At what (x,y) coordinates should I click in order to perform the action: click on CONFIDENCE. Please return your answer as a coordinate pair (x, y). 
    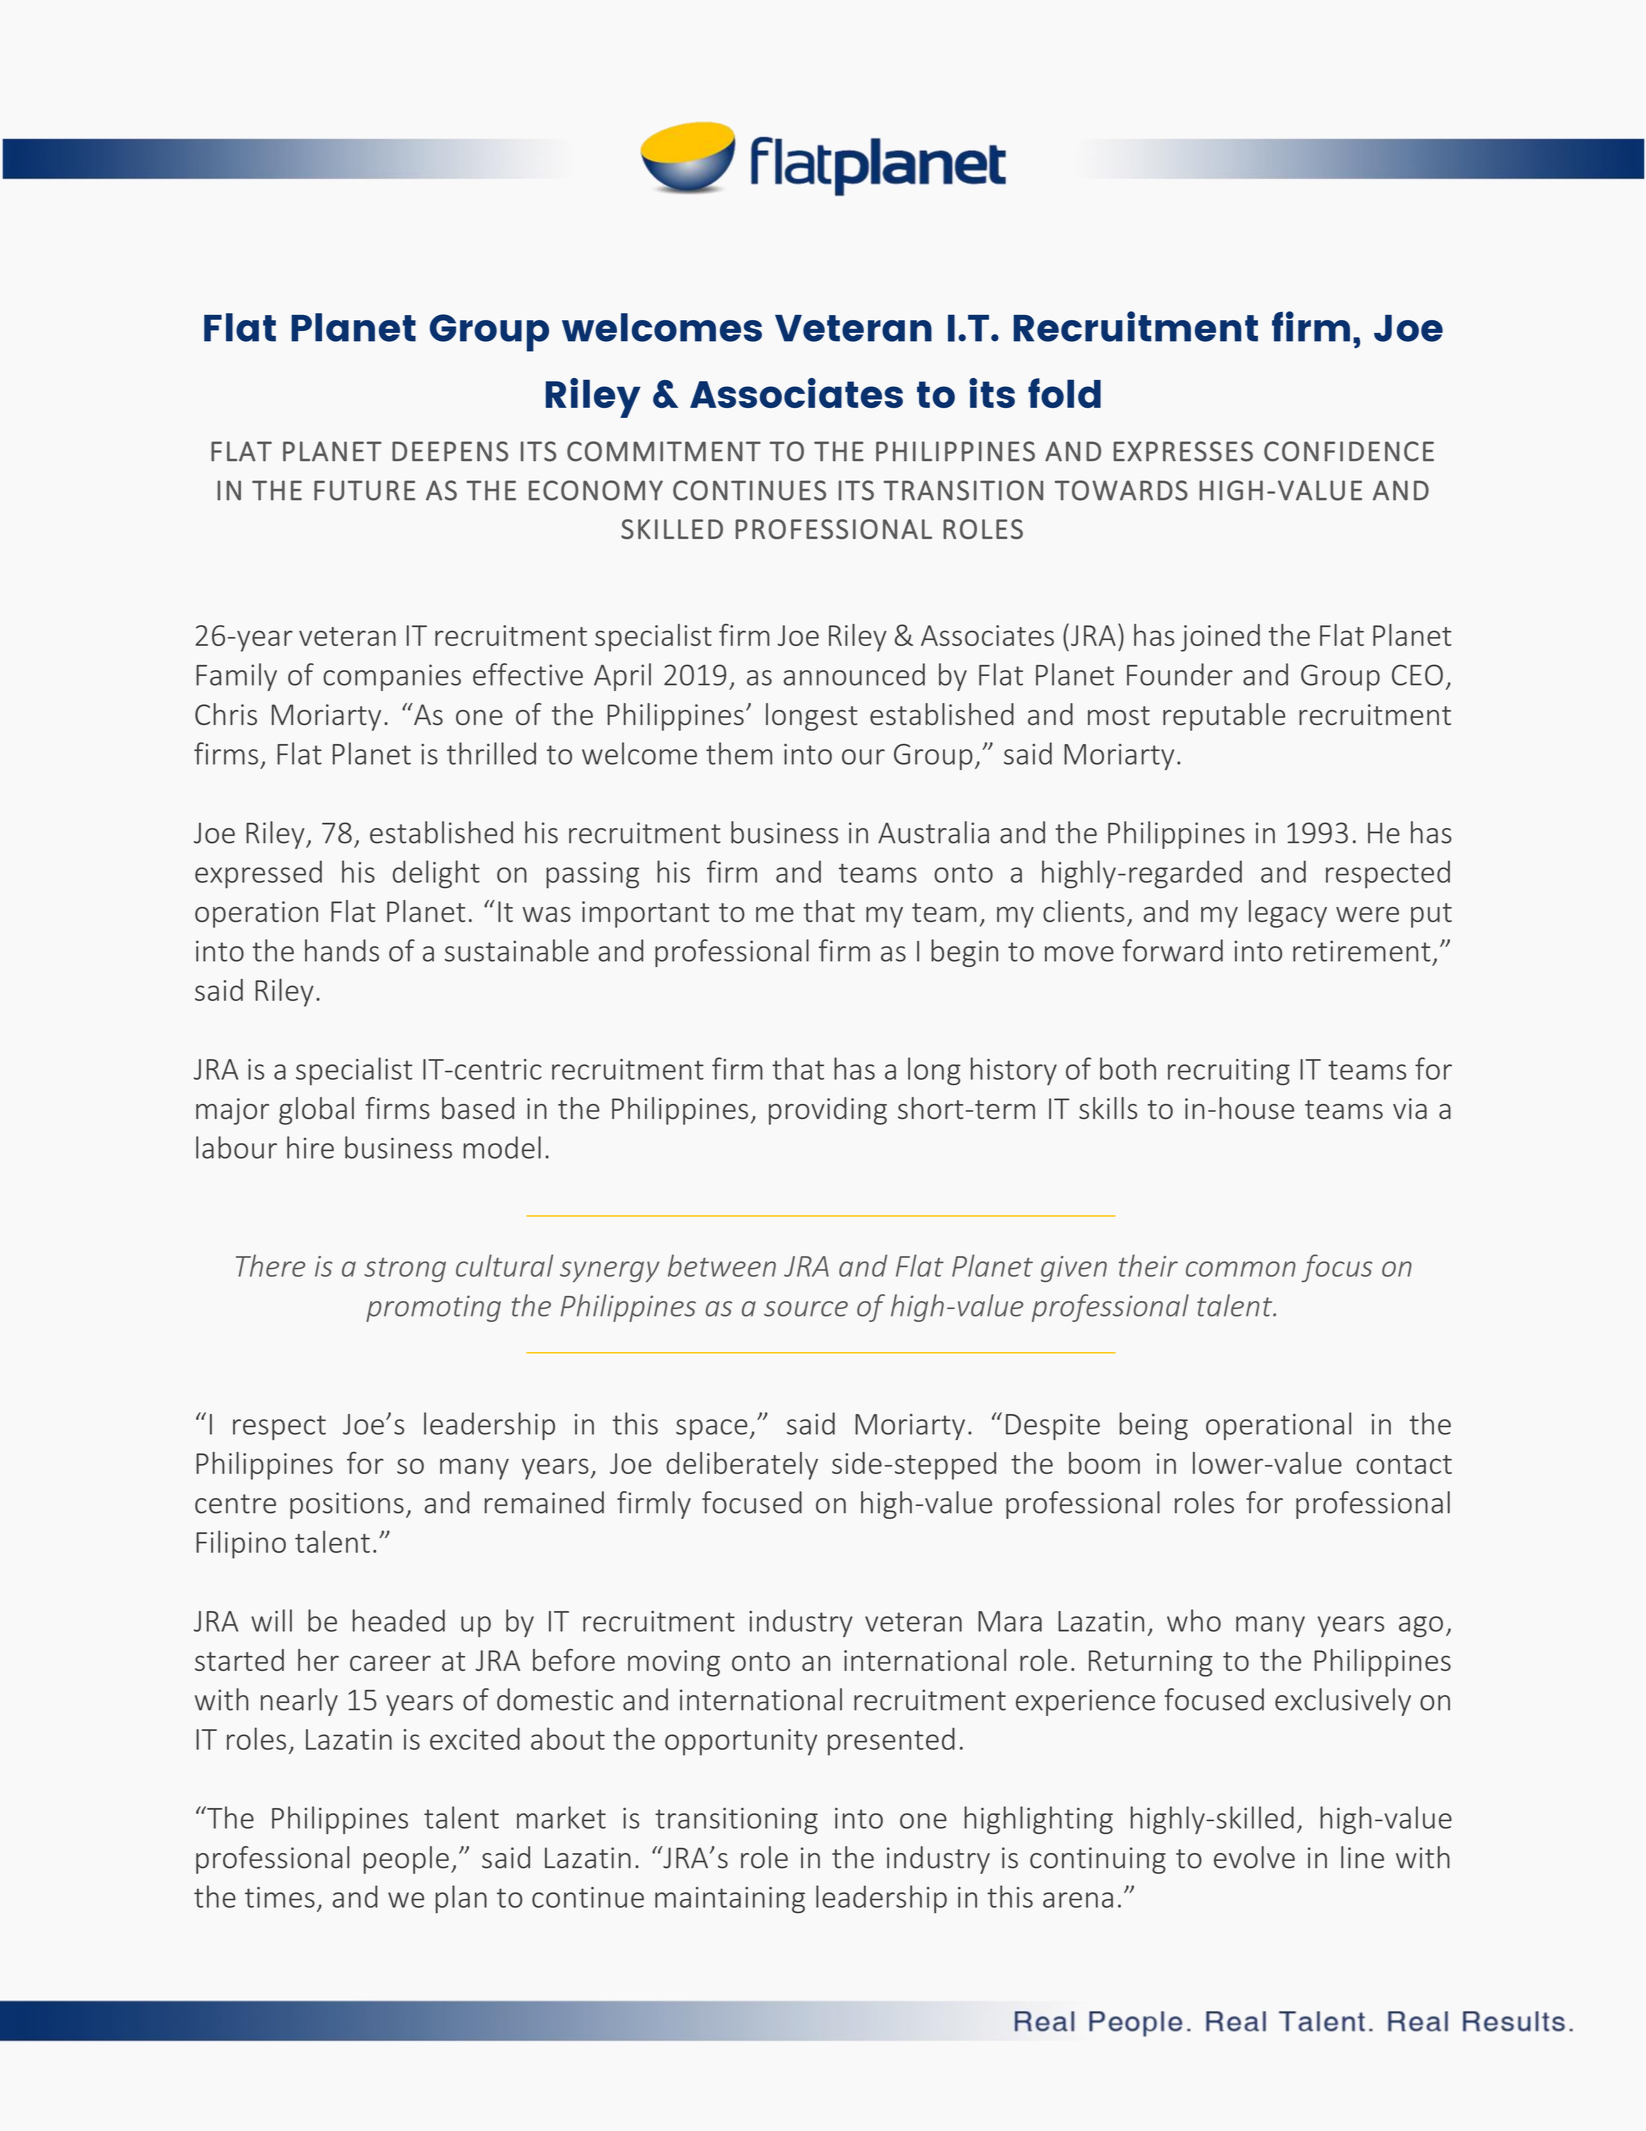
    Looking at the image, I should click on (1349, 451).
